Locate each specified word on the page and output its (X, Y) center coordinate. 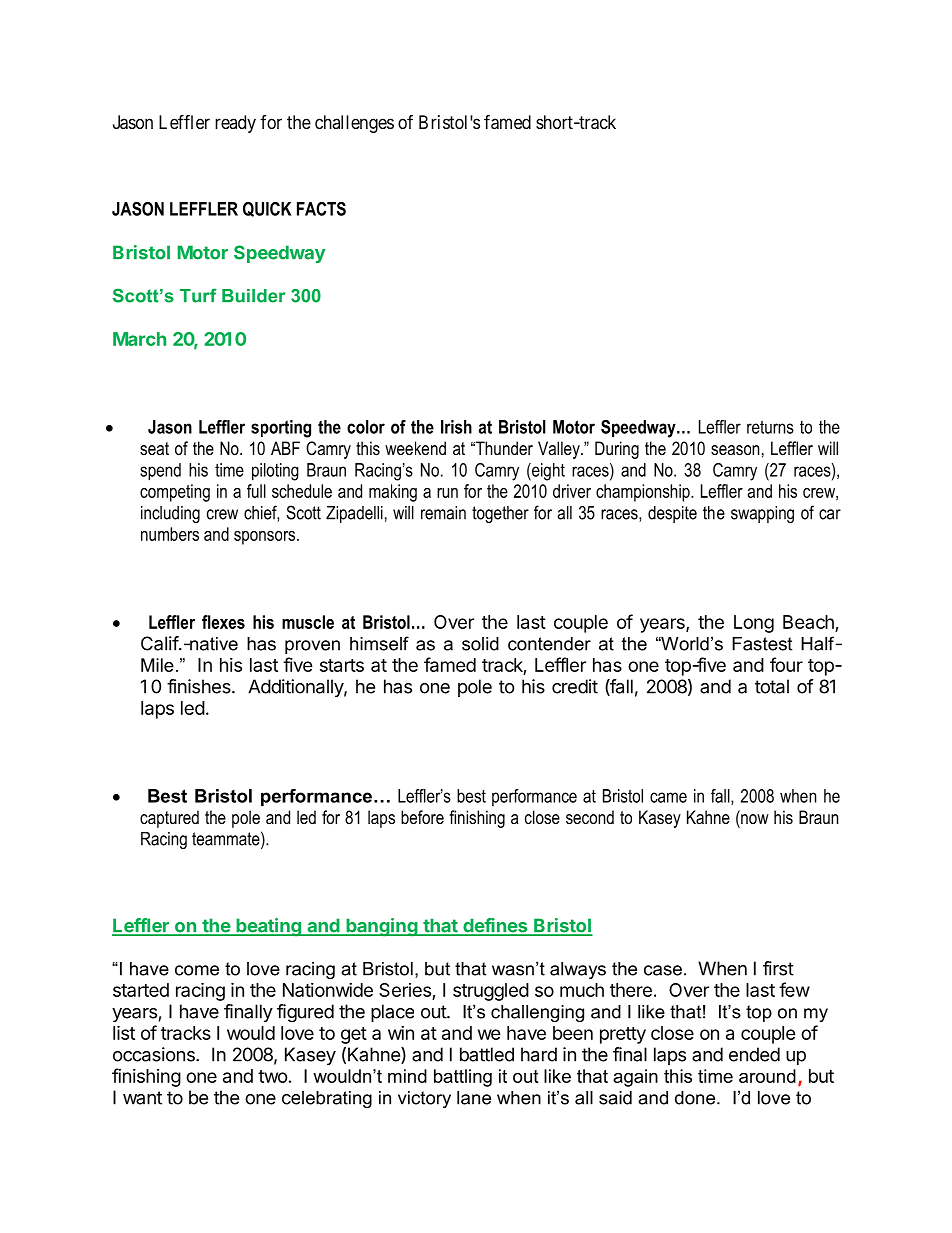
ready (235, 124)
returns (770, 427)
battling (463, 1078)
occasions (155, 1054)
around (767, 1076)
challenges (354, 124)
